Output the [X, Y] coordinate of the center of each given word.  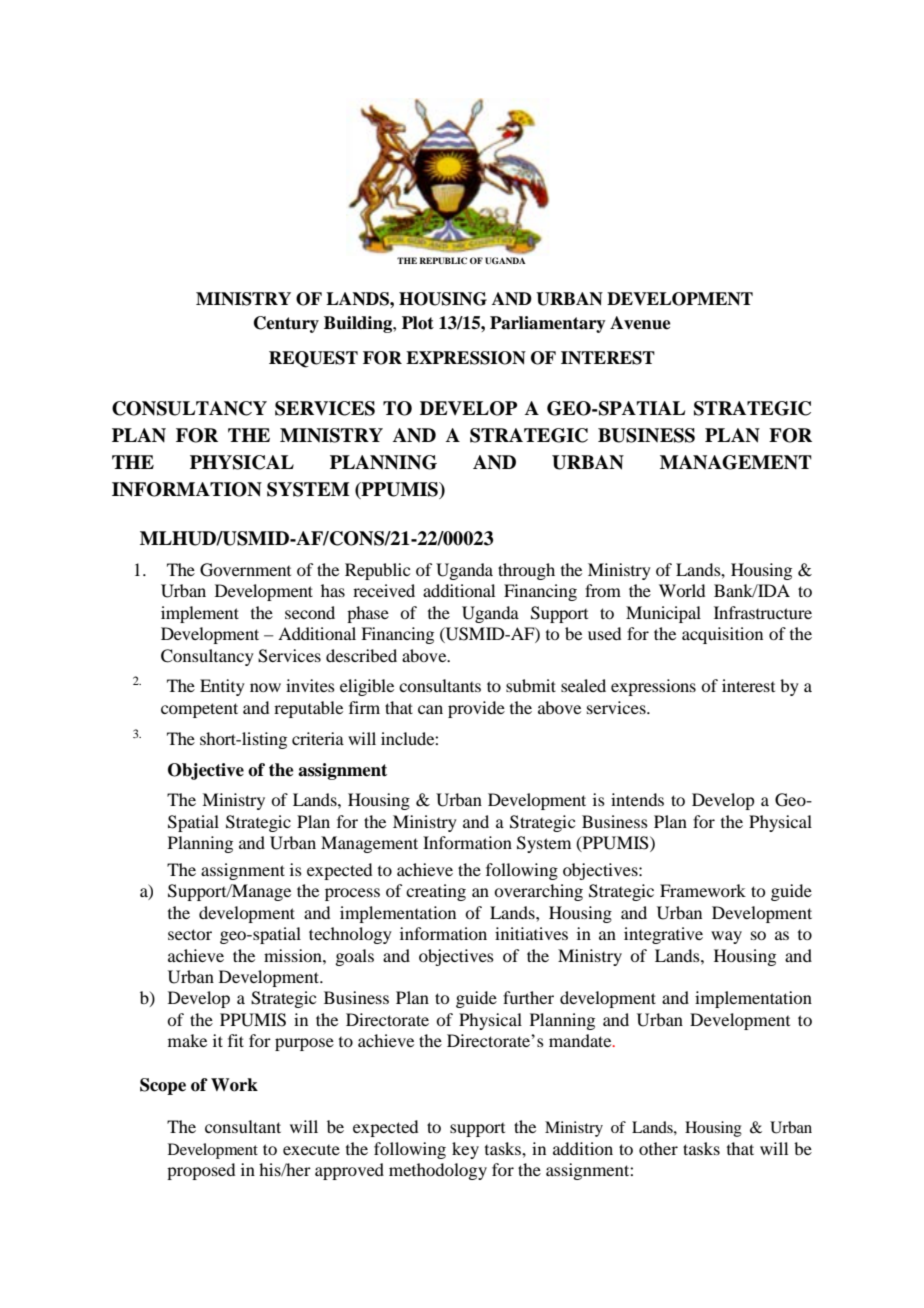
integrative [663, 935]
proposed [201, 1171]
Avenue [640, 323]
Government [245, 570]
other [658, 1148]
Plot [418, 323]
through [526, 571]
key [465, 1150]
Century [286, 324]
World [682, 590]
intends [637, 799]
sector [190, 934]
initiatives [531, 933]
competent [199, 710]
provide [476, 709]
